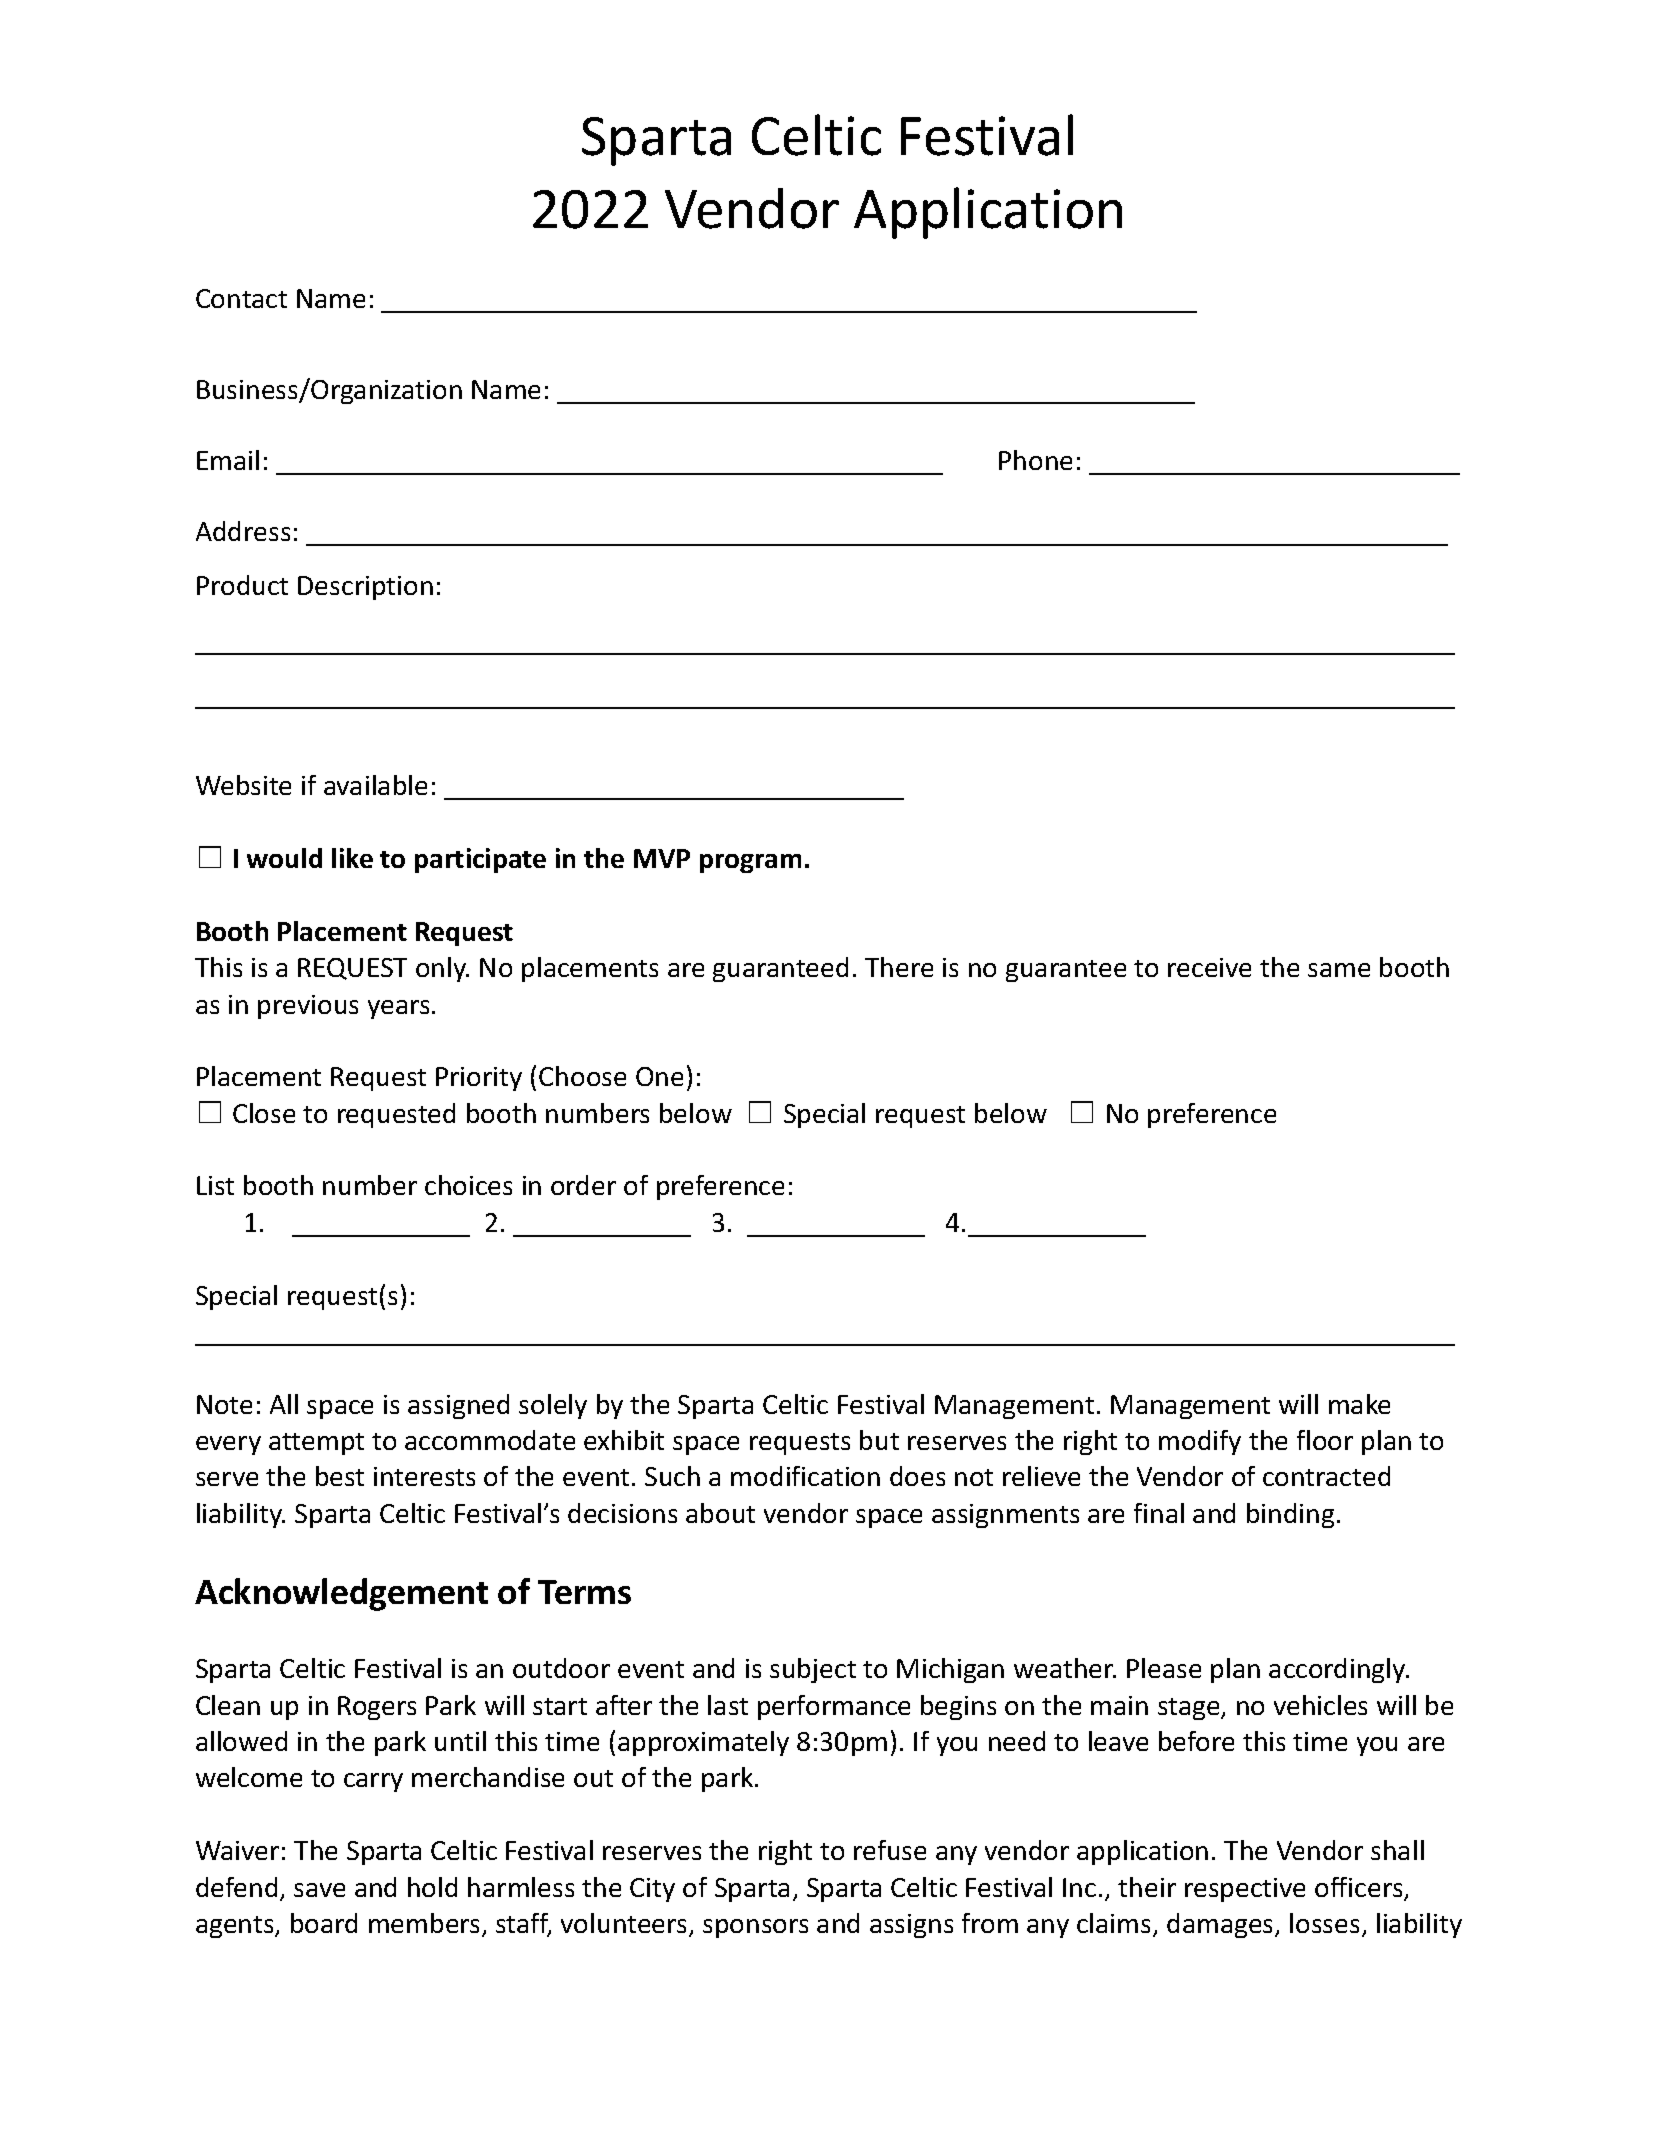  Describe the element at coordinates (755, 1928) in the screenshot. I see `sponsors` at that location.
